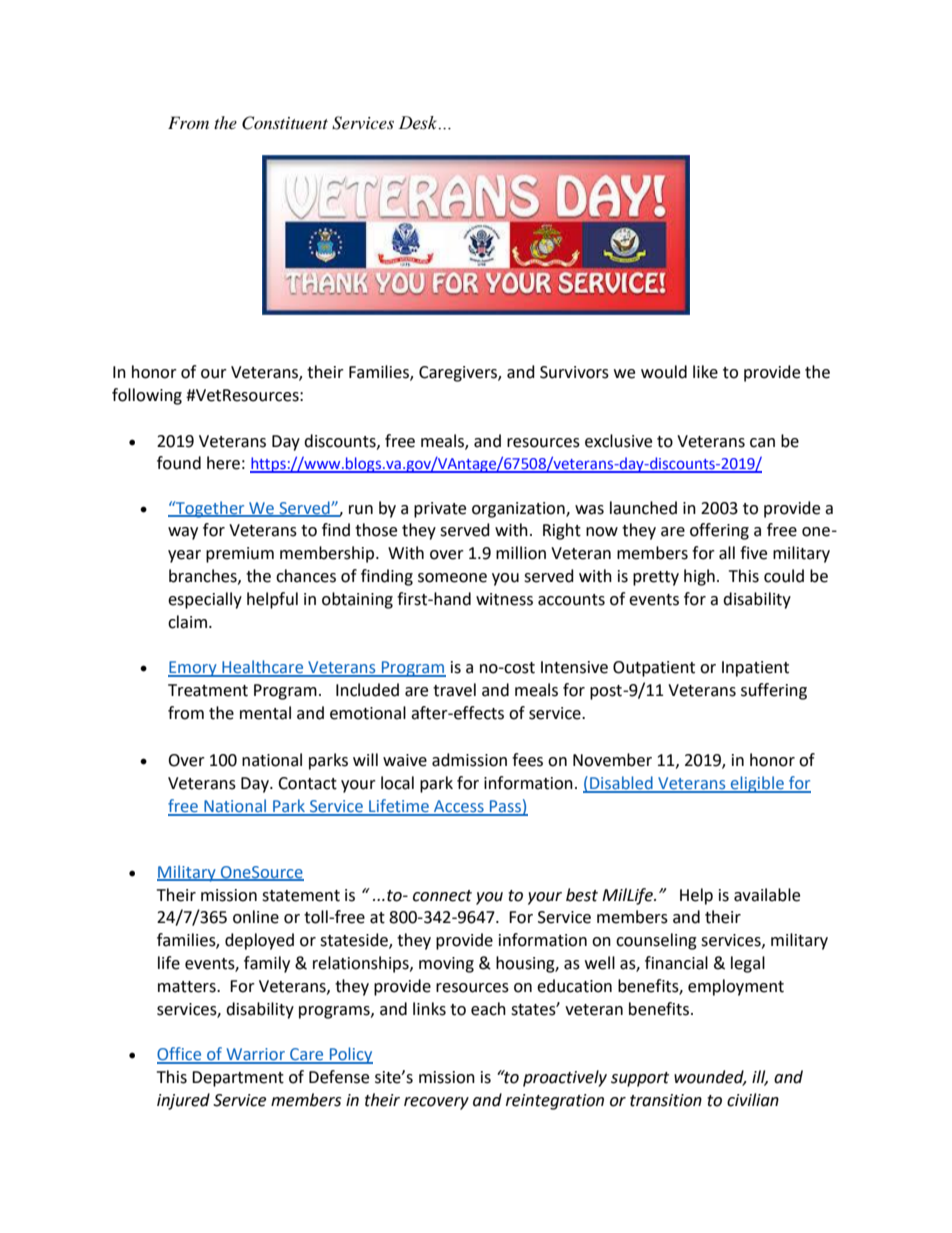 This document has height=1233, width=952. I want to click on online, so click(256, 917).
